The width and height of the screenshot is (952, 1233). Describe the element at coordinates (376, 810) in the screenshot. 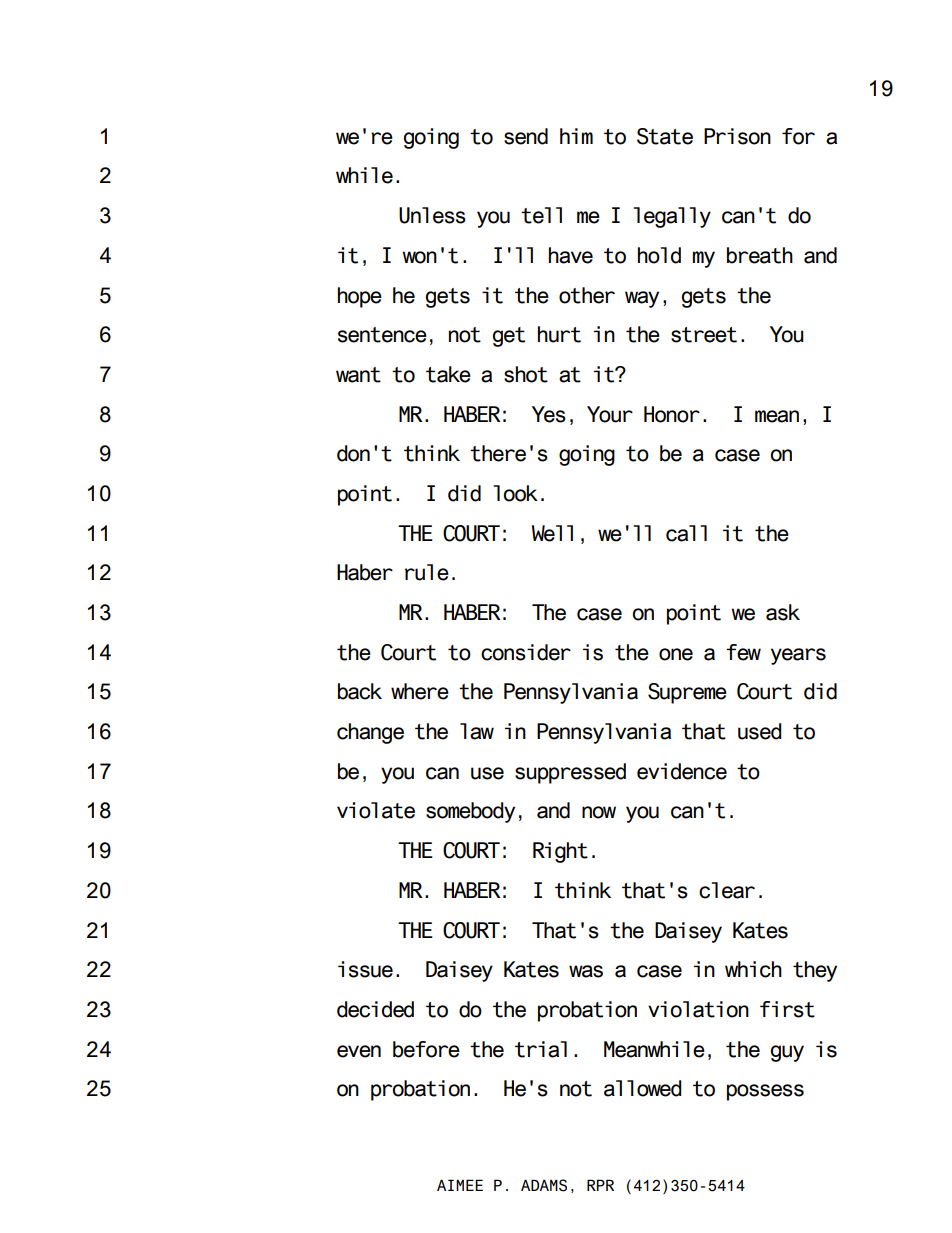

I see `violate` at that location.
